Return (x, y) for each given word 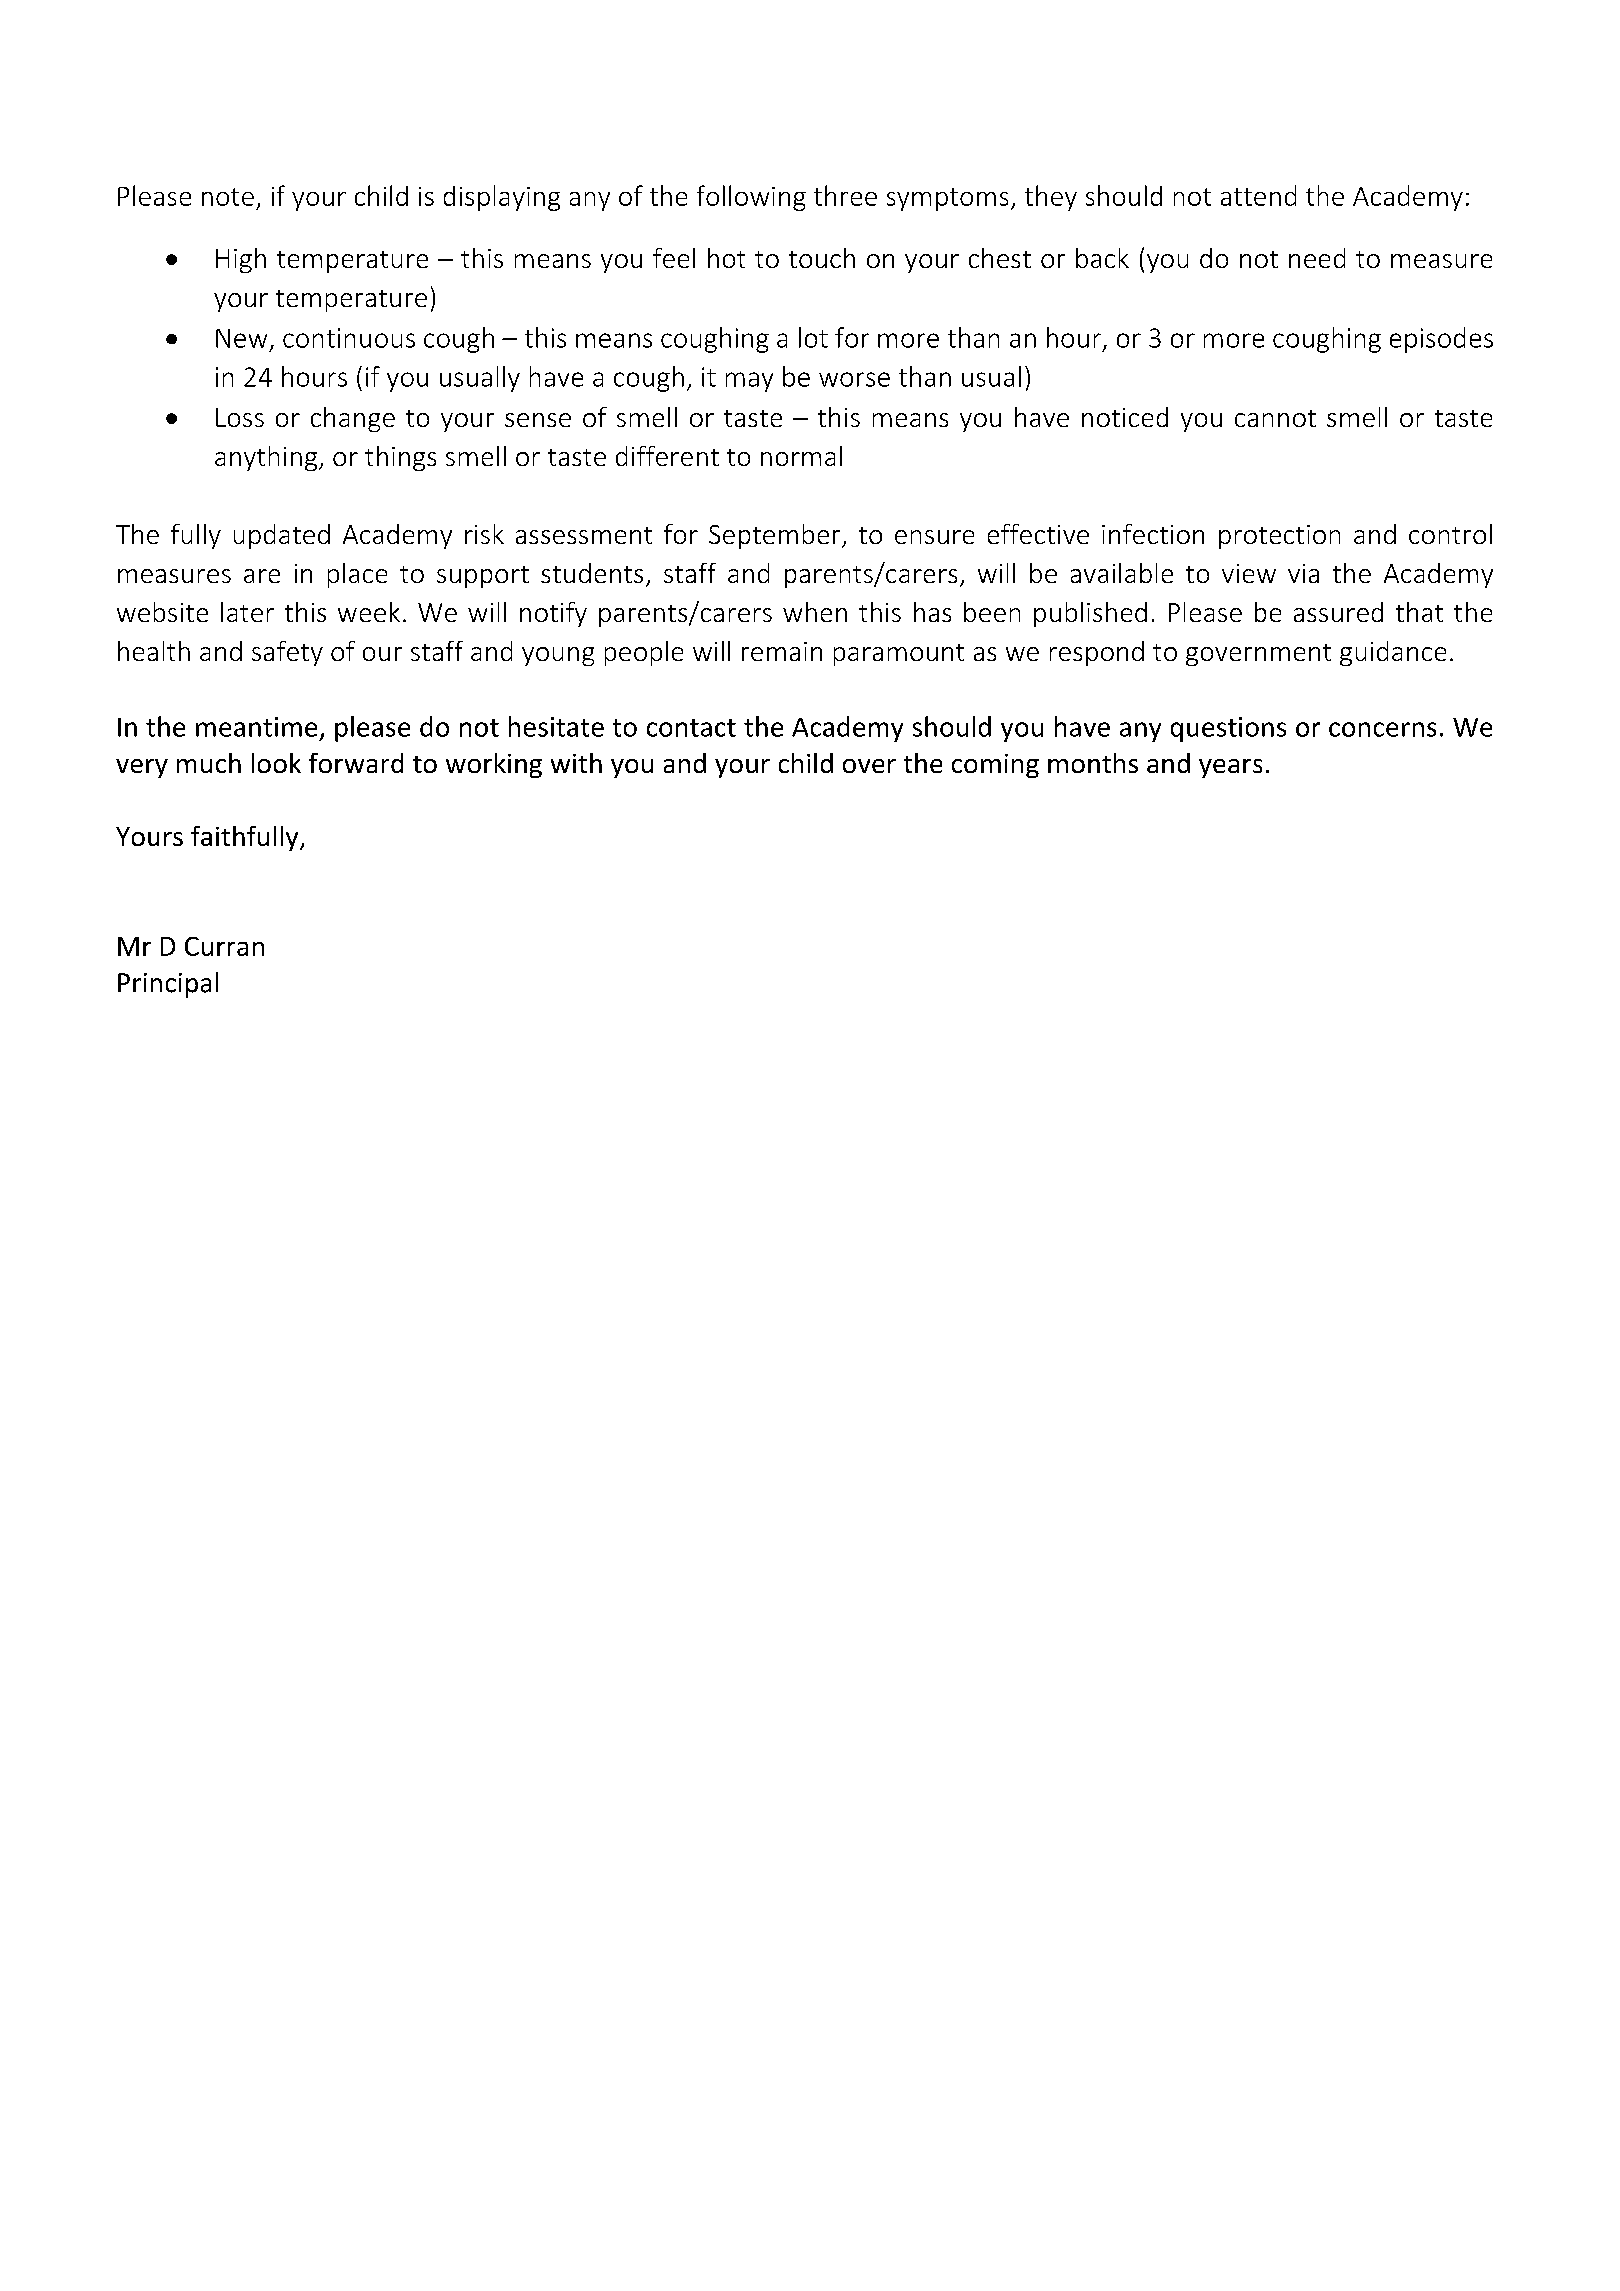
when (815, 612)
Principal (168, 985)
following (751, 198)
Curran (224, 946)
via (1303, 573)
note (228, 197)
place (357, 575)
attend (1258, 195)
